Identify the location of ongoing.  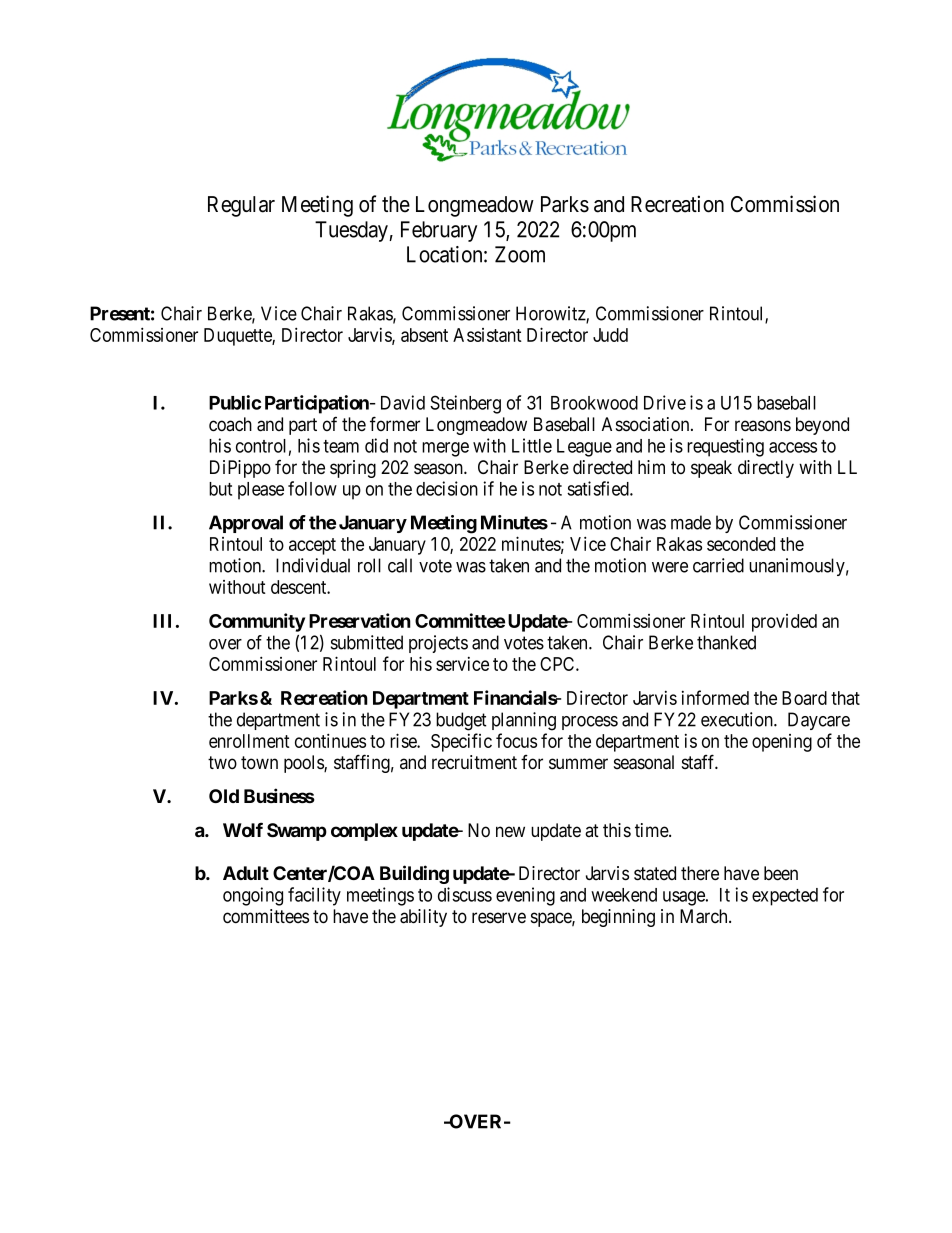
(253, 896).
